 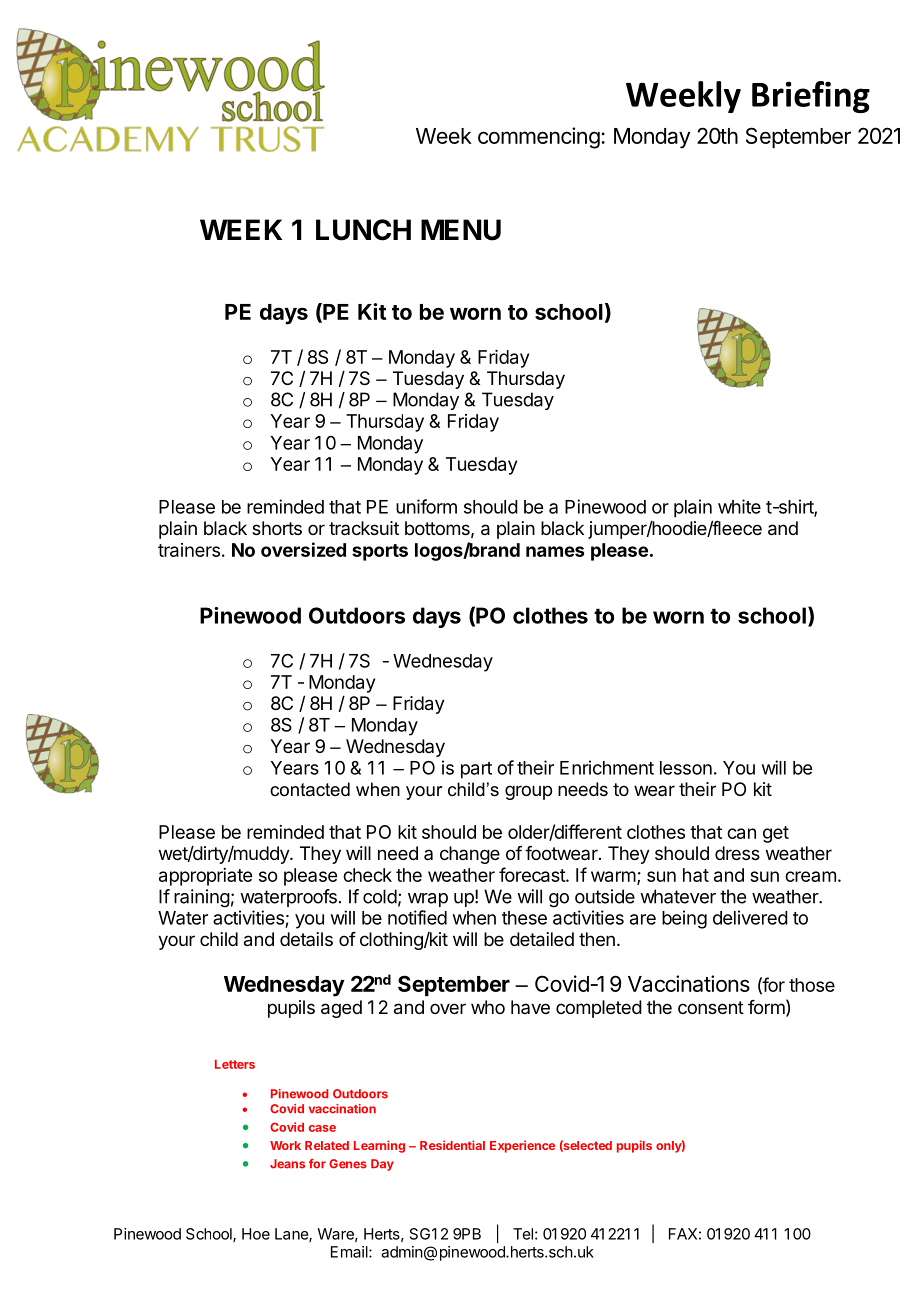 What do you see at coordinates (205, 877) in the screenshot?
I see `appropriate` at bounding box center [205, 877].
